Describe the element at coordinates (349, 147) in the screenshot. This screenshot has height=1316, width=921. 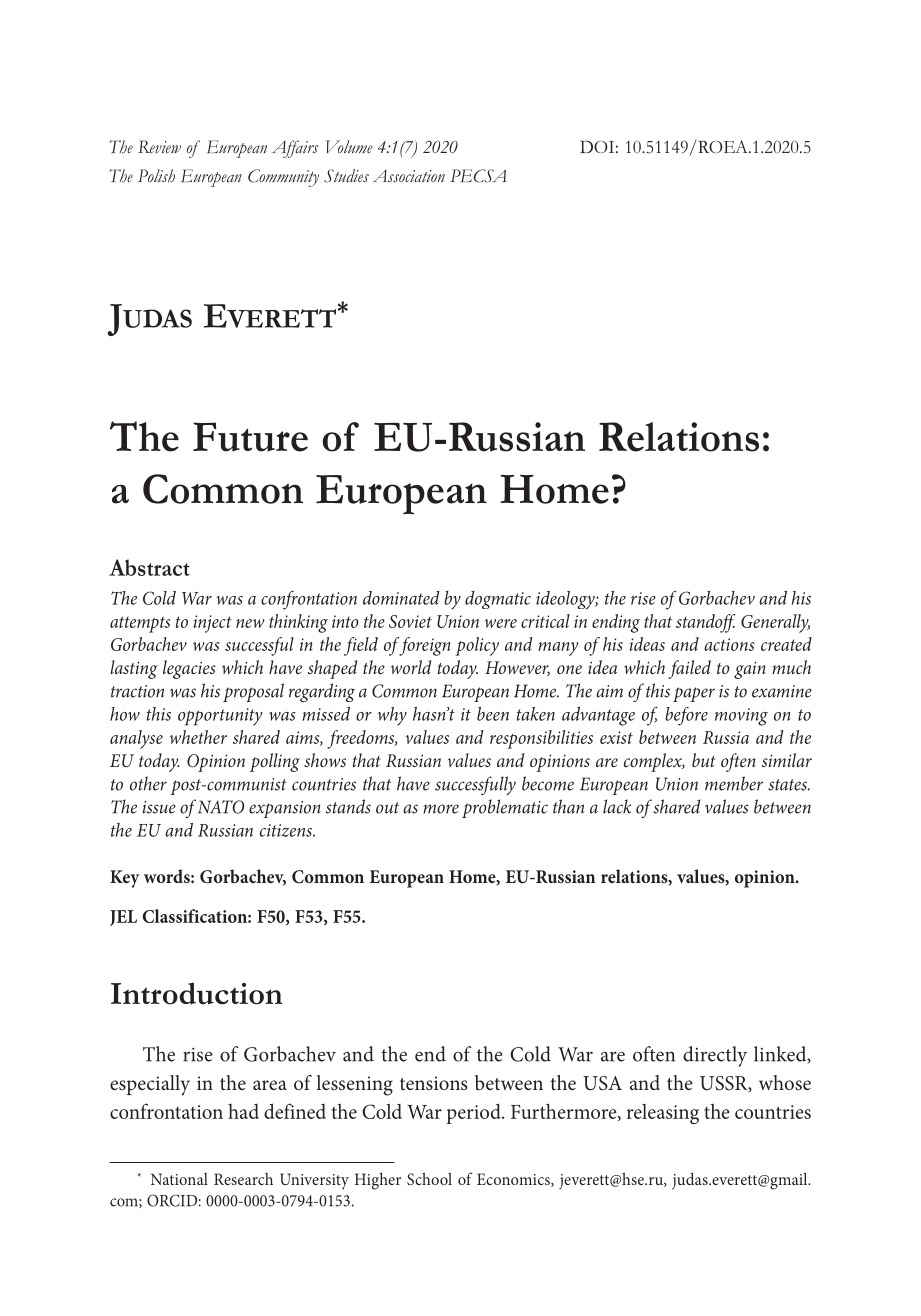
I see `Volume` at that location.
